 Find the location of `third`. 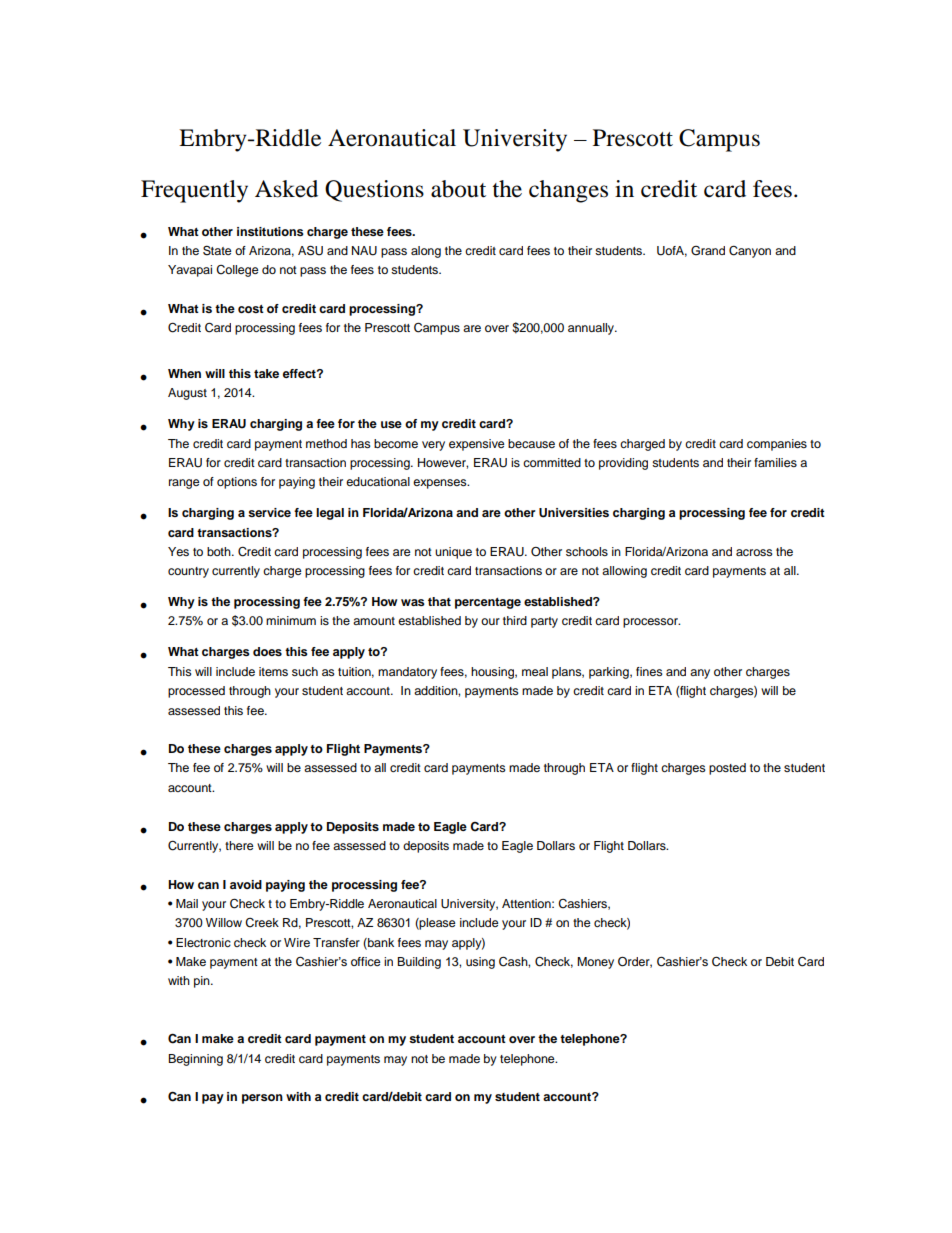

third is located at coordinates (515, 620).
